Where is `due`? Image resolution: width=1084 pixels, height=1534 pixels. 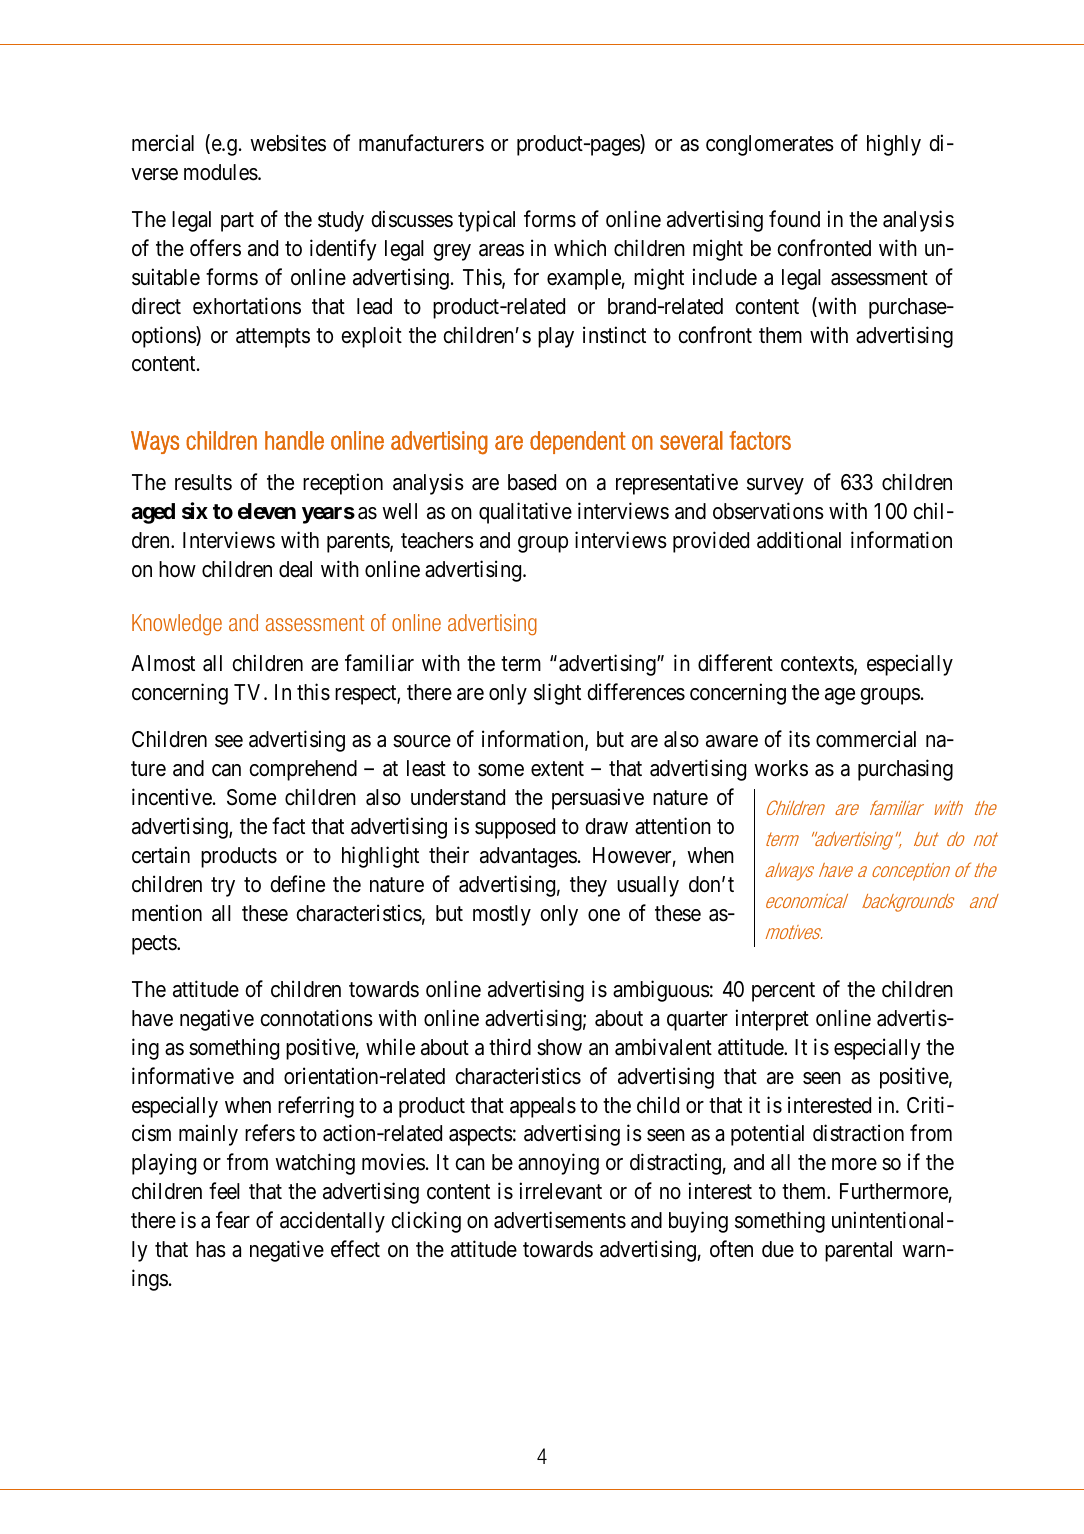 due is located at coordinates (778, 1249).
